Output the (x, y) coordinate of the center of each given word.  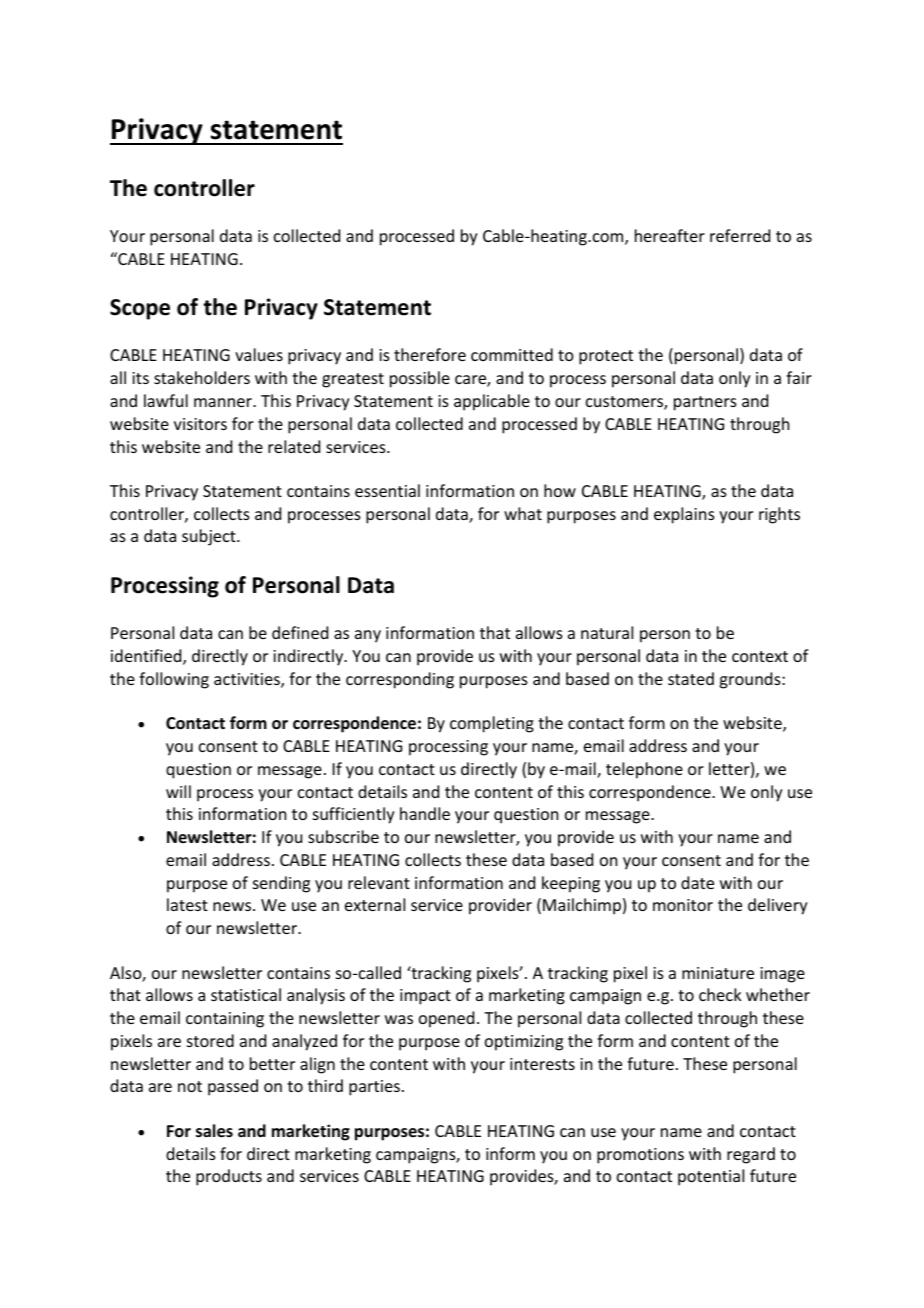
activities (248, 680)
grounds (751, 680)
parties (374, 1088)
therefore (430, 354)
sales (214, 1131)
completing (492, 724)
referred (740, 235)
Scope (140, 309)
